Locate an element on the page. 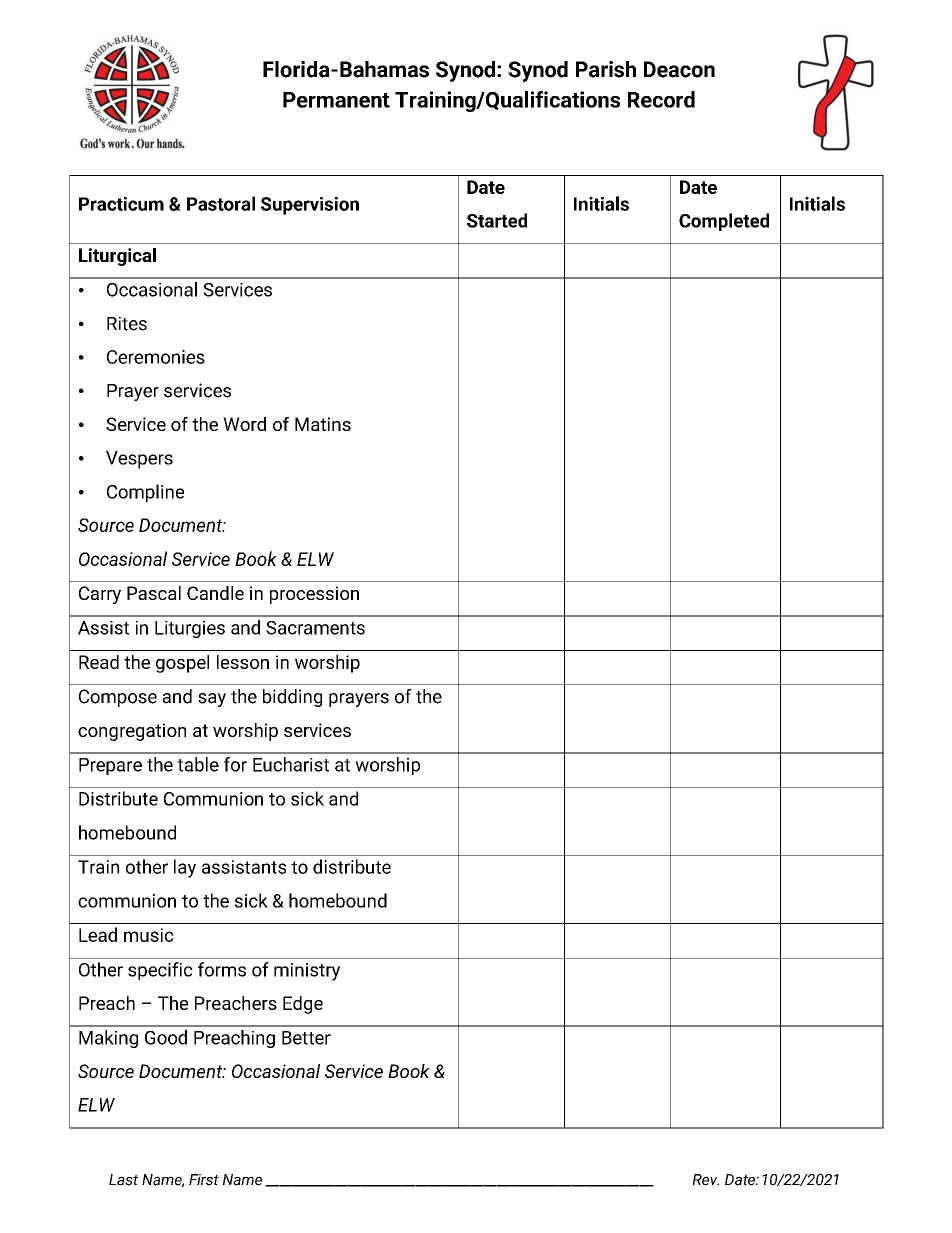 The image size is (952, 1233). Record is located at coordinates (661, 99).
